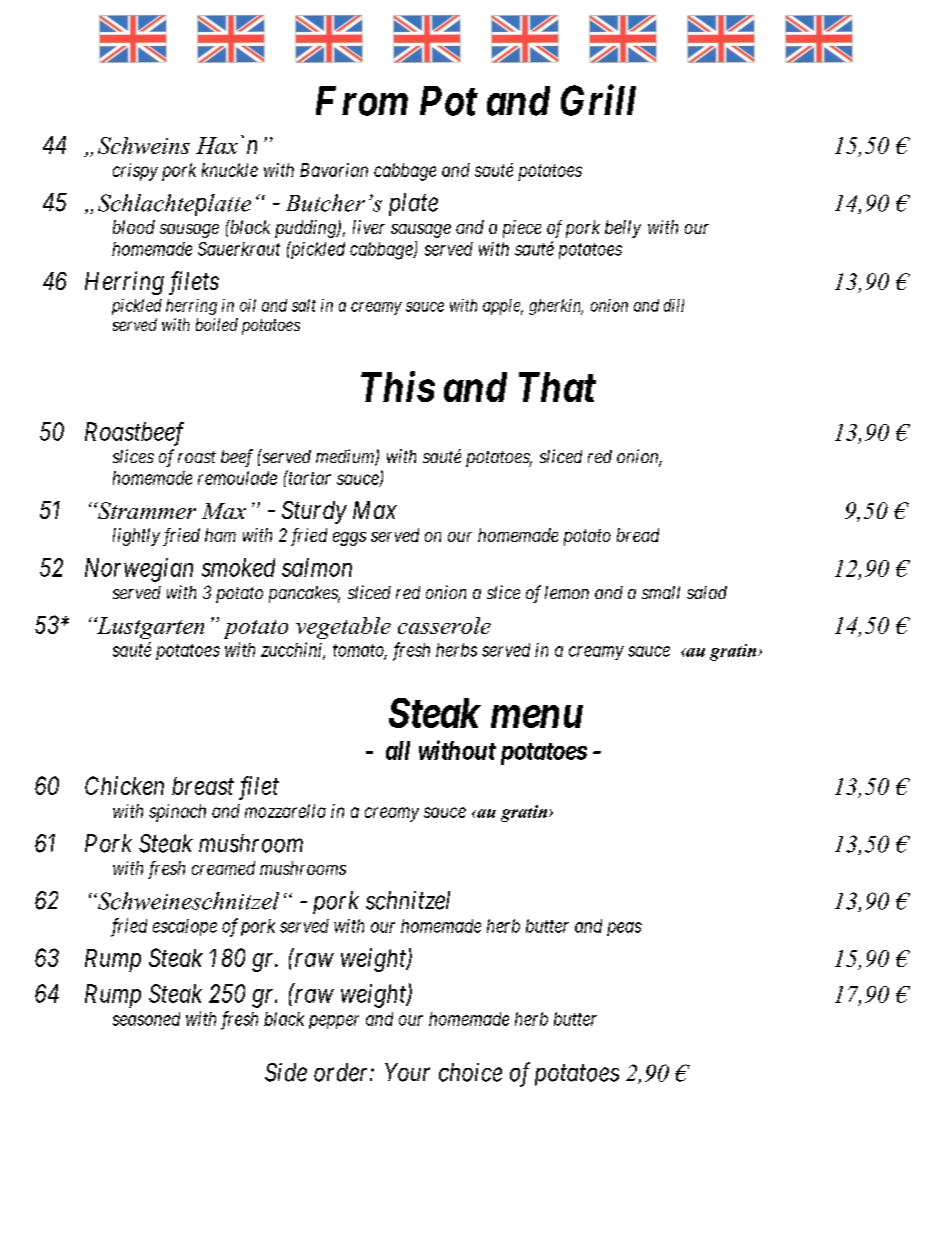 The width and height of the document is (952, 1233). What do you see at coordinates (362, 101) in the document?
I see `From` at bounding box center [362, 101].
